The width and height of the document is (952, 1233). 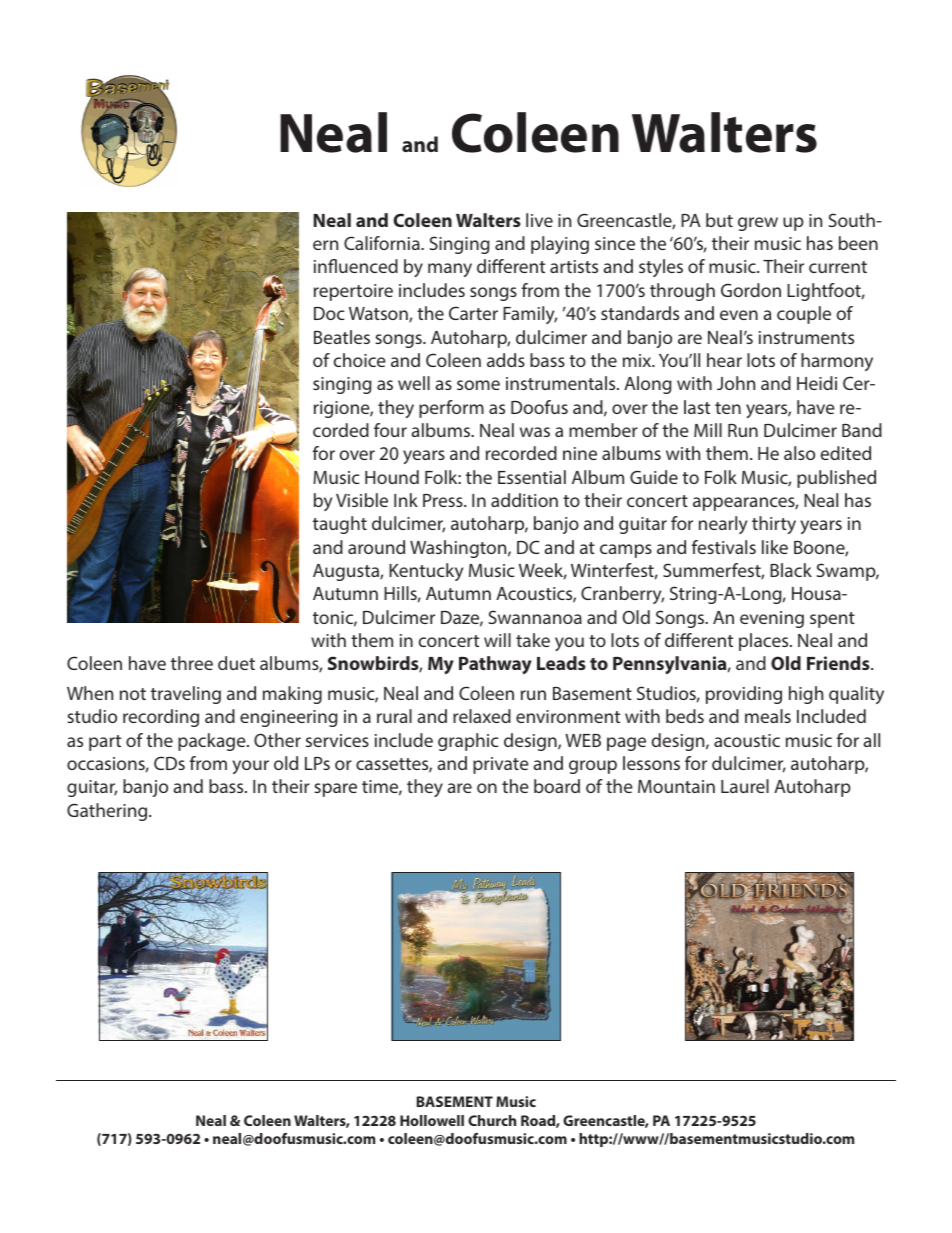 I want to click on Black, so click(x=791, y=570).
